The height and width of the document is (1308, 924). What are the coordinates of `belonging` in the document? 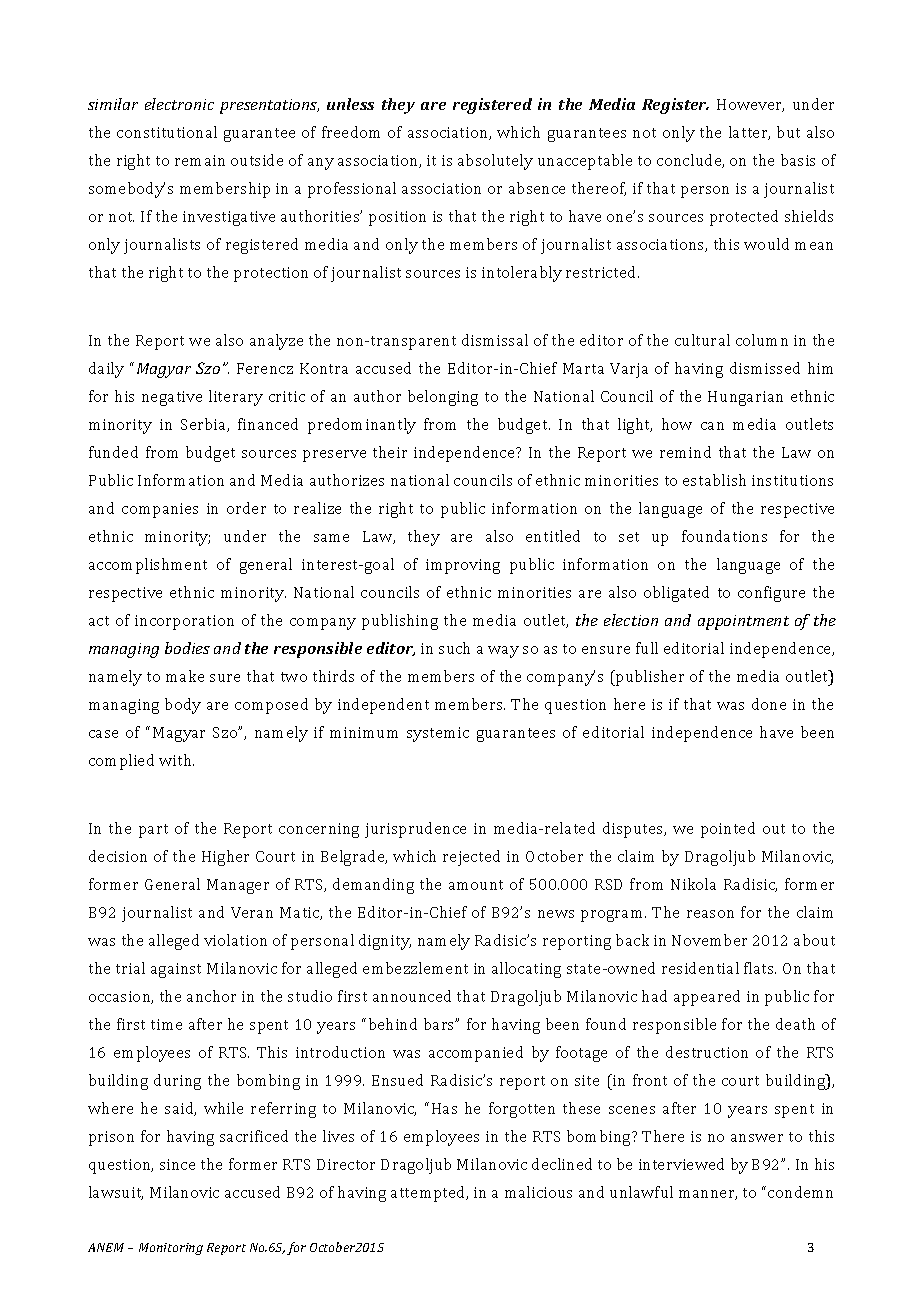 It's located at (443, 398).
